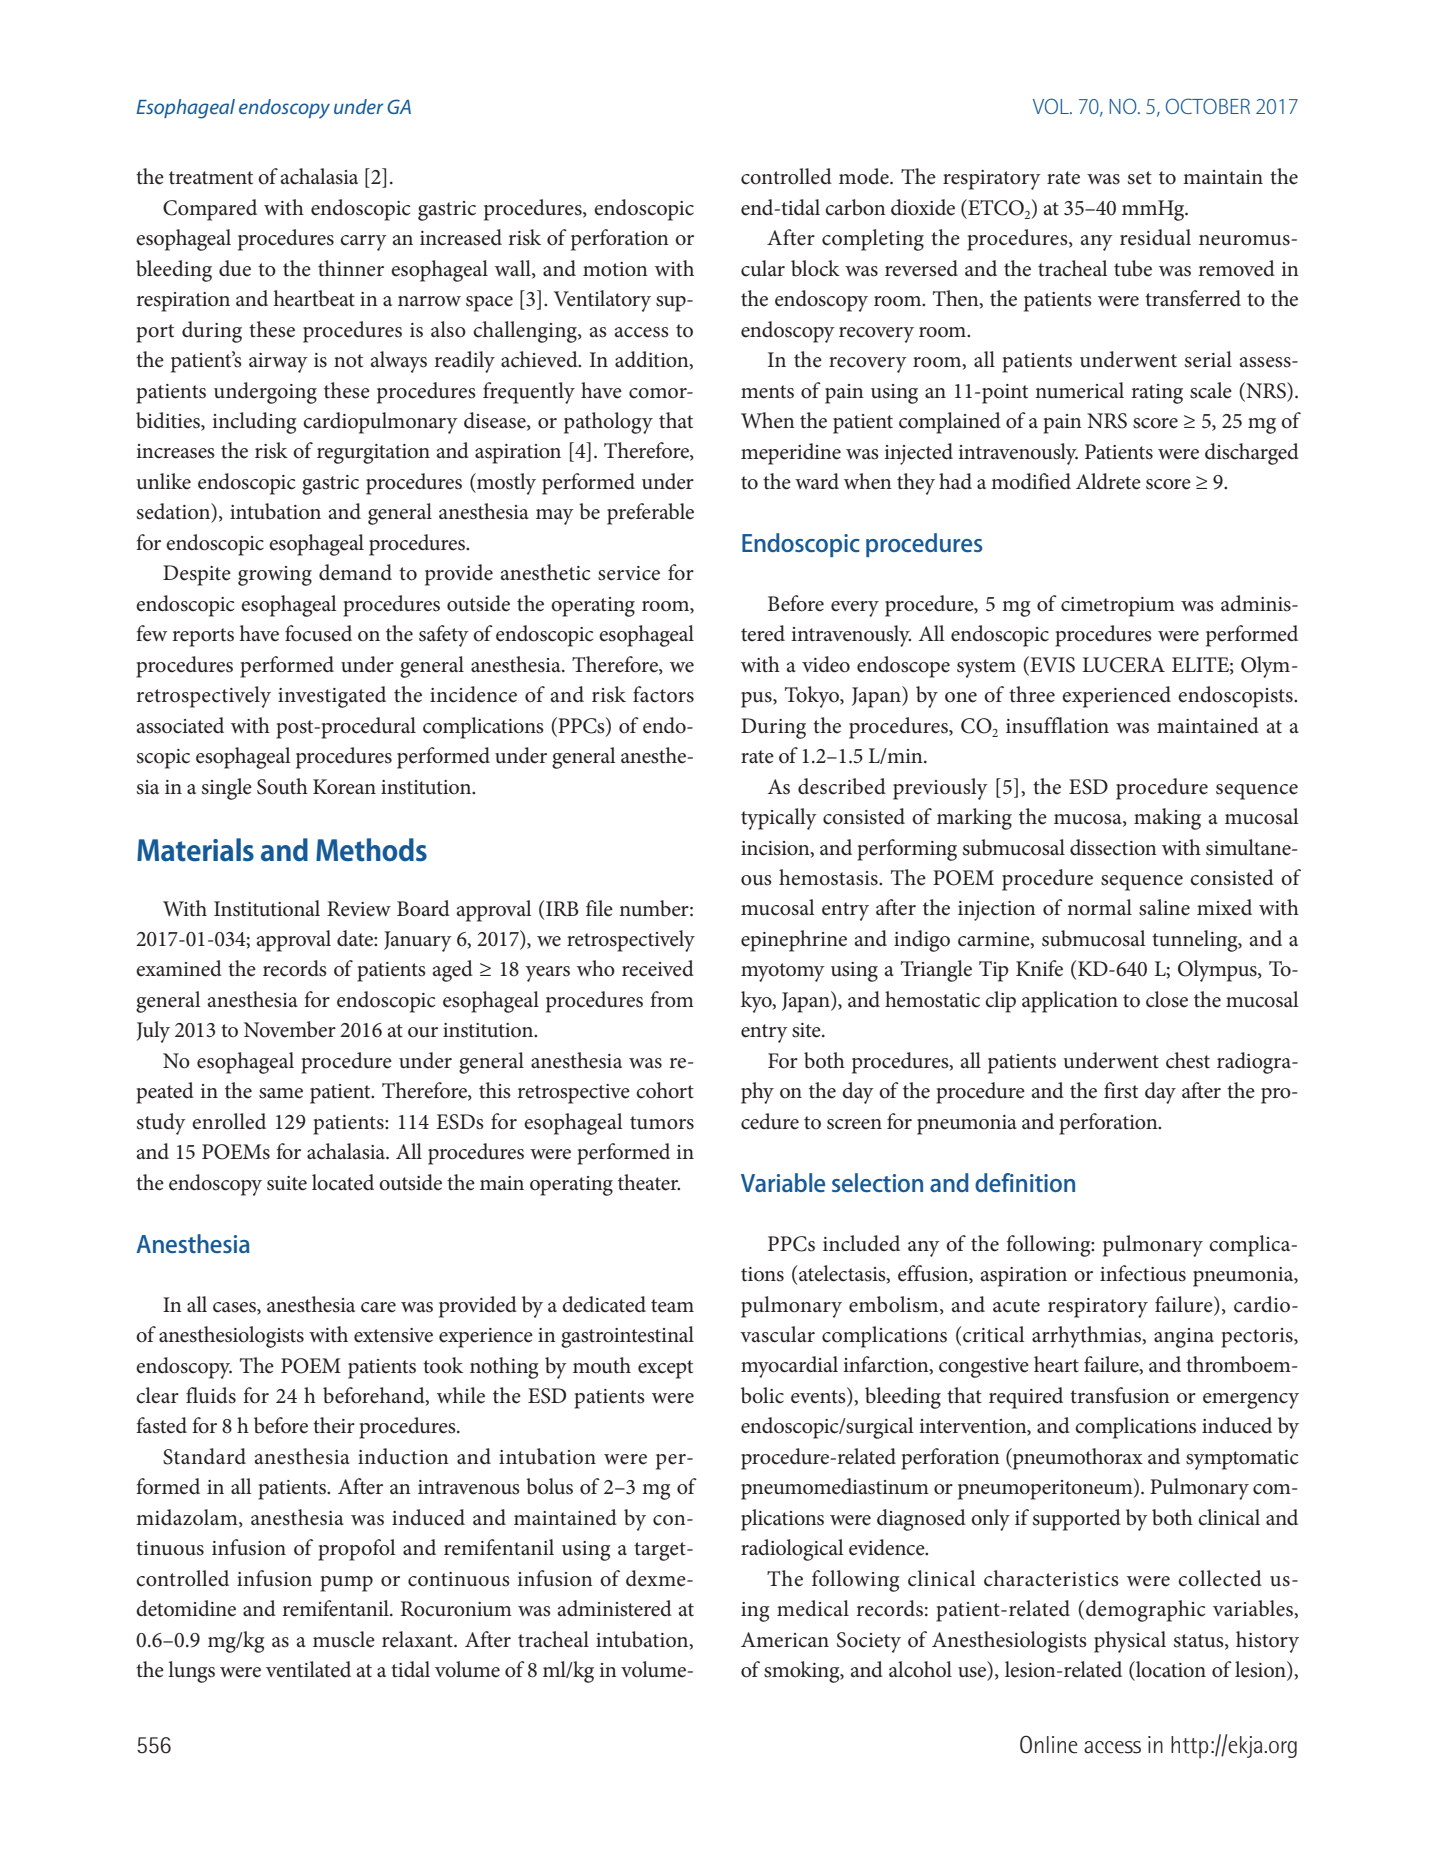  Describe the element at coordinates (658, 968) in the page. I see `received` at that location.
